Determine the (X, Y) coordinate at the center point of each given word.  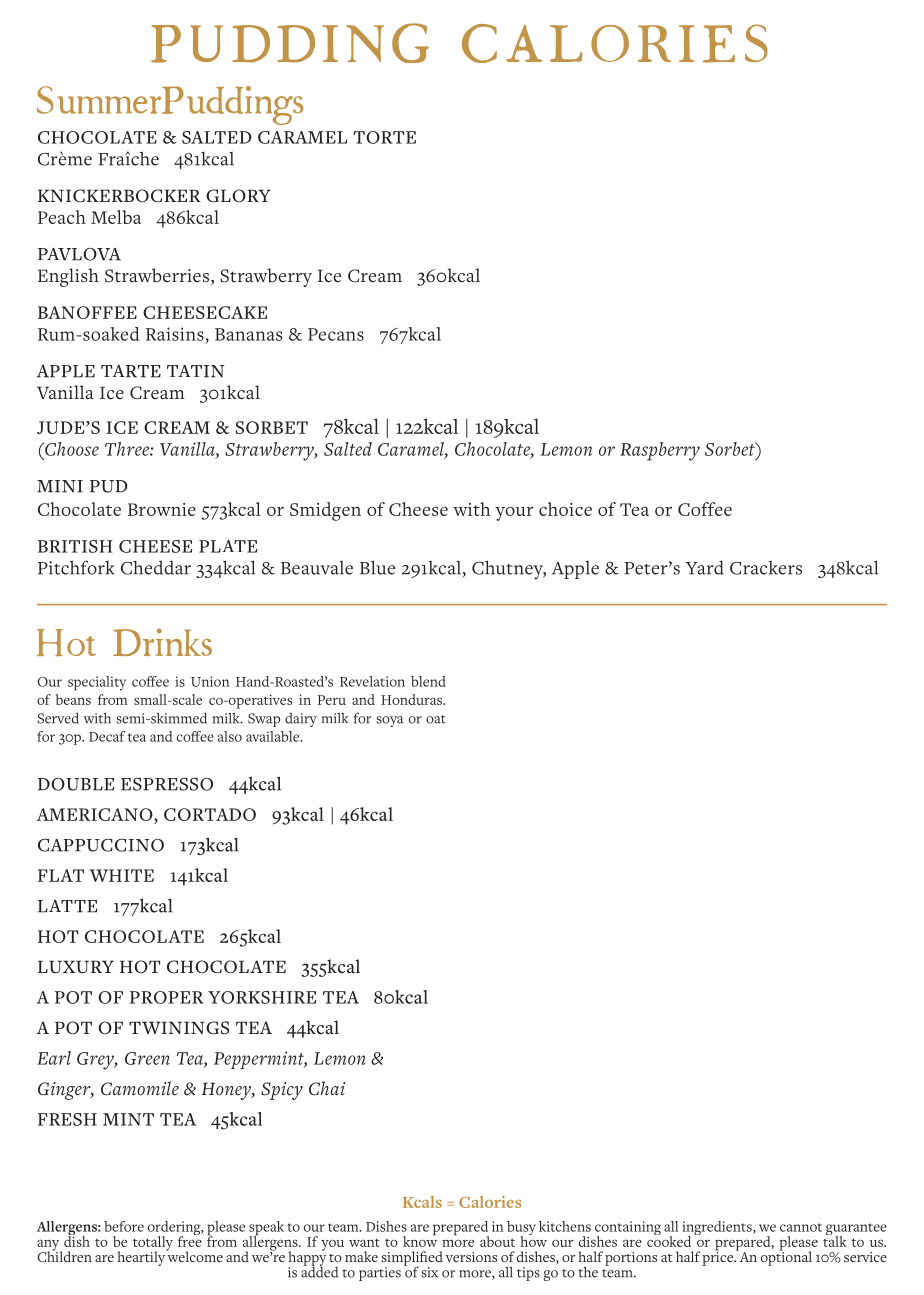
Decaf (107, 736)
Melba (116, 217)
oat (436, 719)
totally (153, 1244)
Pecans (336, 334)
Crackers (766, 568)
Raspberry (660, 451)
